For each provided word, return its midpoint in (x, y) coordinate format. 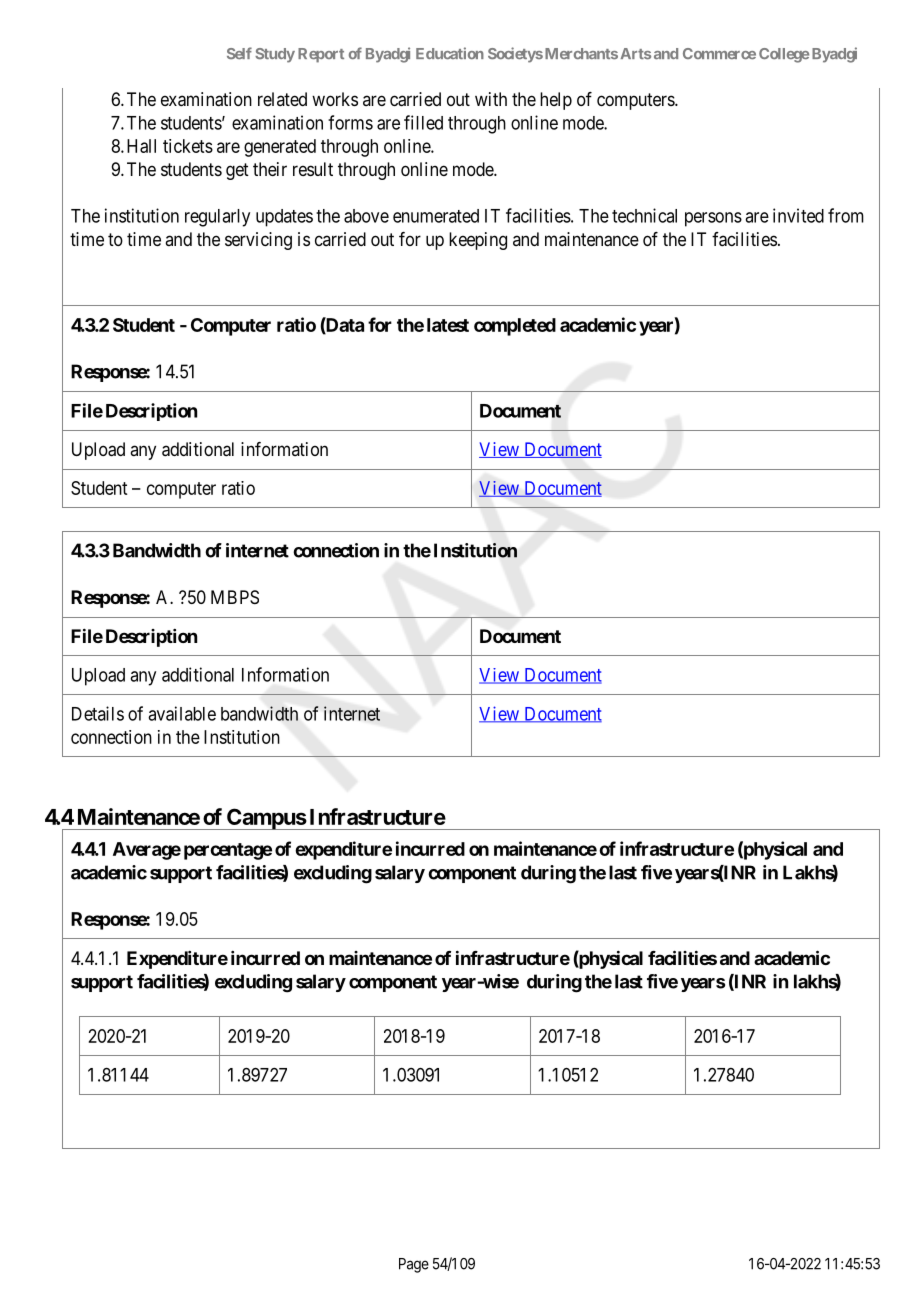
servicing (258, 241)
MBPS (235, 597)
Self (239, 53)
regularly (217, 218)
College (784, 55)
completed (515, 327)
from (846, 215)
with (491, 99)
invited (798, 215)
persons (713, 219)
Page (414, 1265)
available (182, 713)
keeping (478, 241)
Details (98, 713)
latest (448, 325)
